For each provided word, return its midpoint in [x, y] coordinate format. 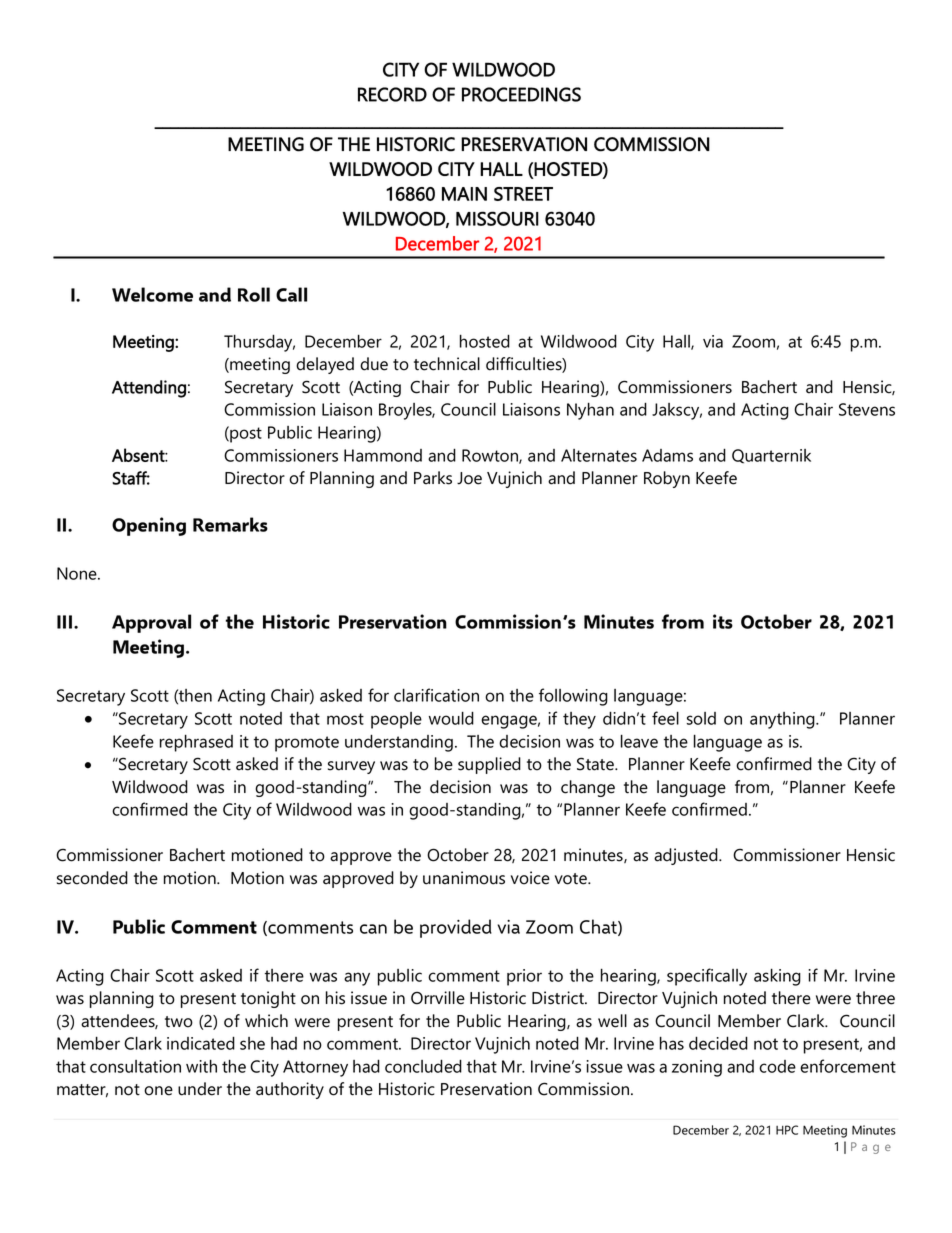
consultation [135, 1066]
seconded [92, 878]
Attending [149, 389]
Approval [151, 623]
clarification [436, 695]
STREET [523, 194]
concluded [423, 1066]
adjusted [687, 856]
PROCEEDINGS [521, 94]
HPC [787, 1130]
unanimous [464, 878]
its [723, 621]
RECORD [392, 94]
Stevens [867, 409]
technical [447, 364]
